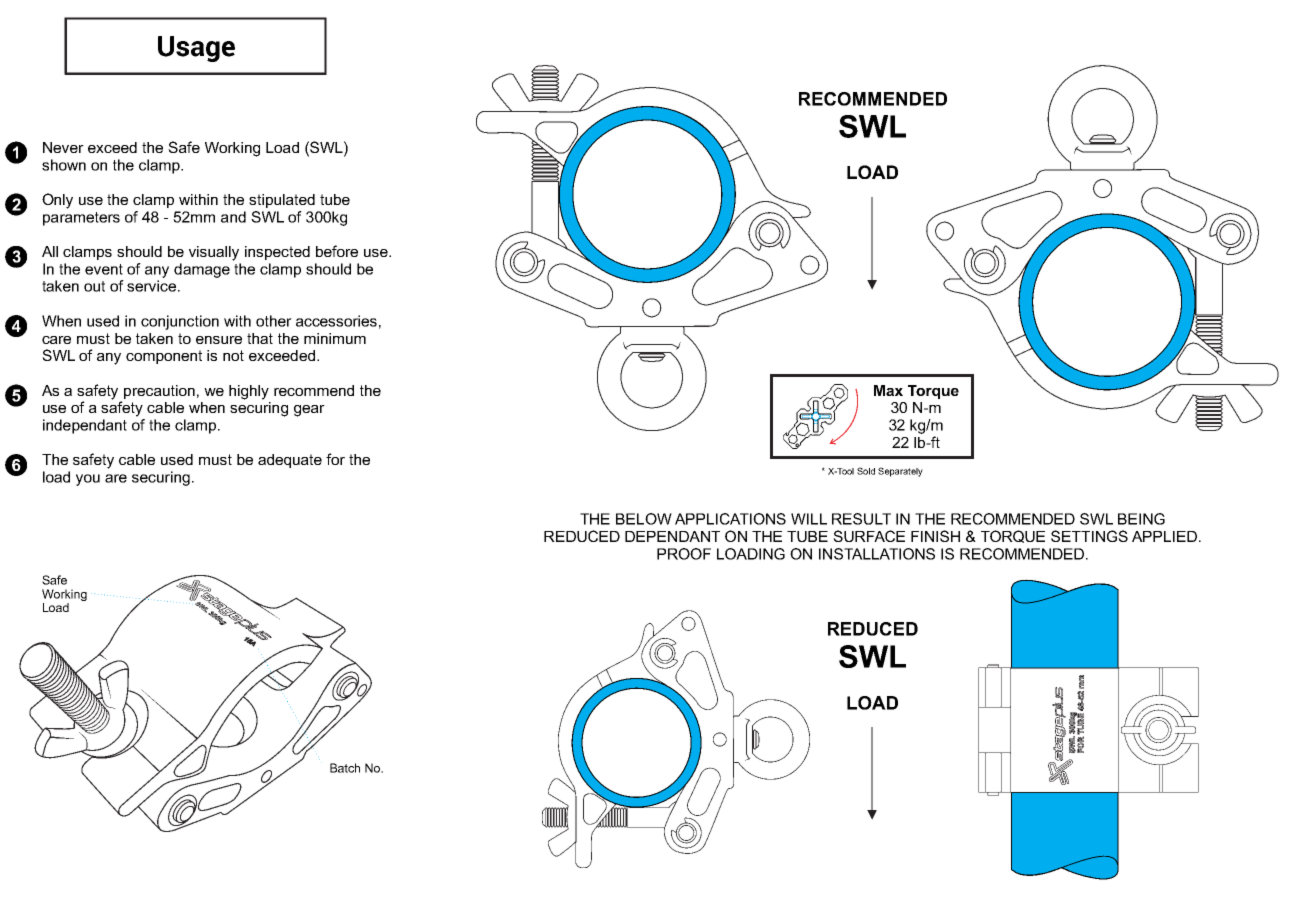  Describe the element at coordinates (888, 390) in the document. I see `Max` at that location.
